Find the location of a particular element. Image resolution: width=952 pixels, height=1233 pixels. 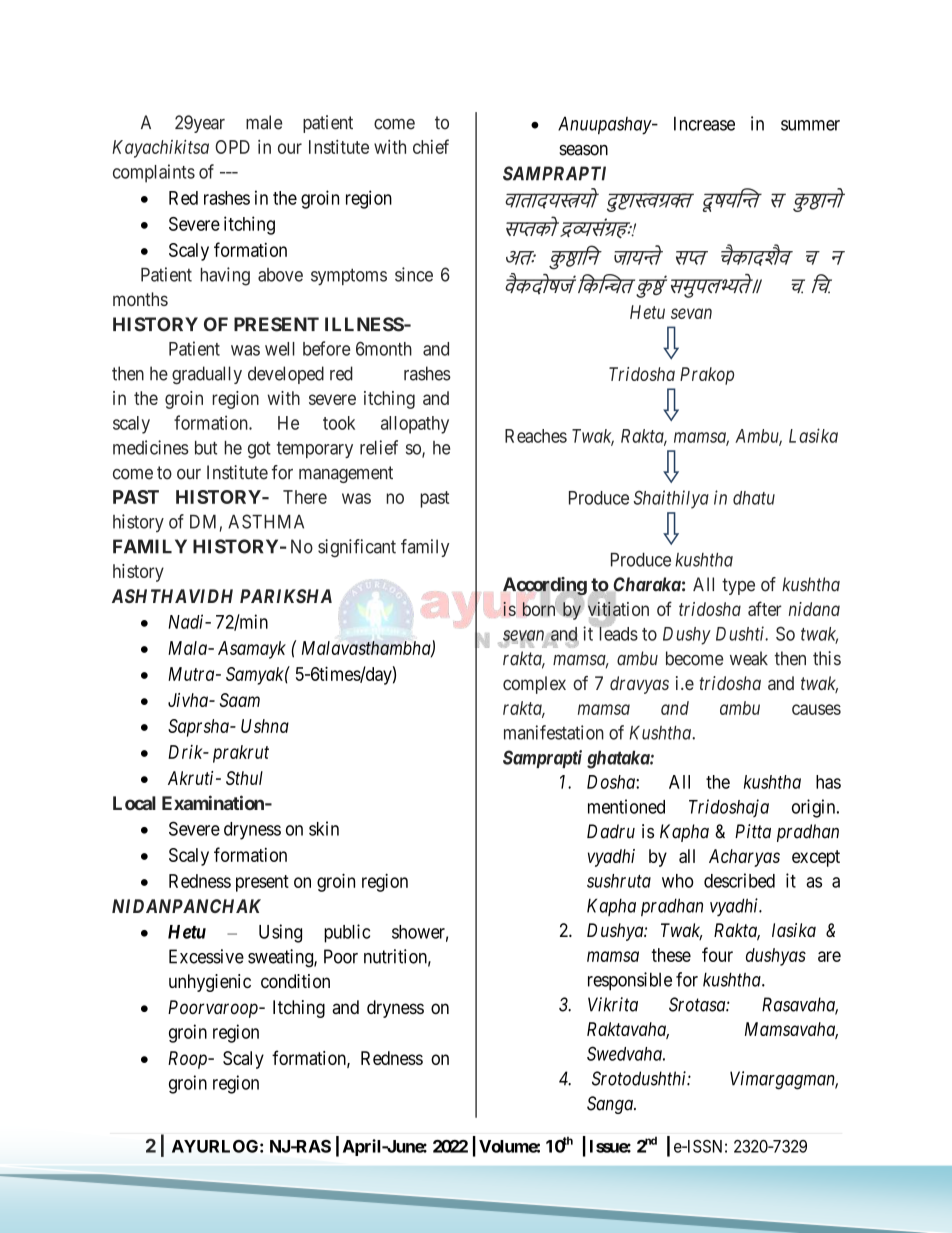

Excessive is located at coordinates (206, 956).
